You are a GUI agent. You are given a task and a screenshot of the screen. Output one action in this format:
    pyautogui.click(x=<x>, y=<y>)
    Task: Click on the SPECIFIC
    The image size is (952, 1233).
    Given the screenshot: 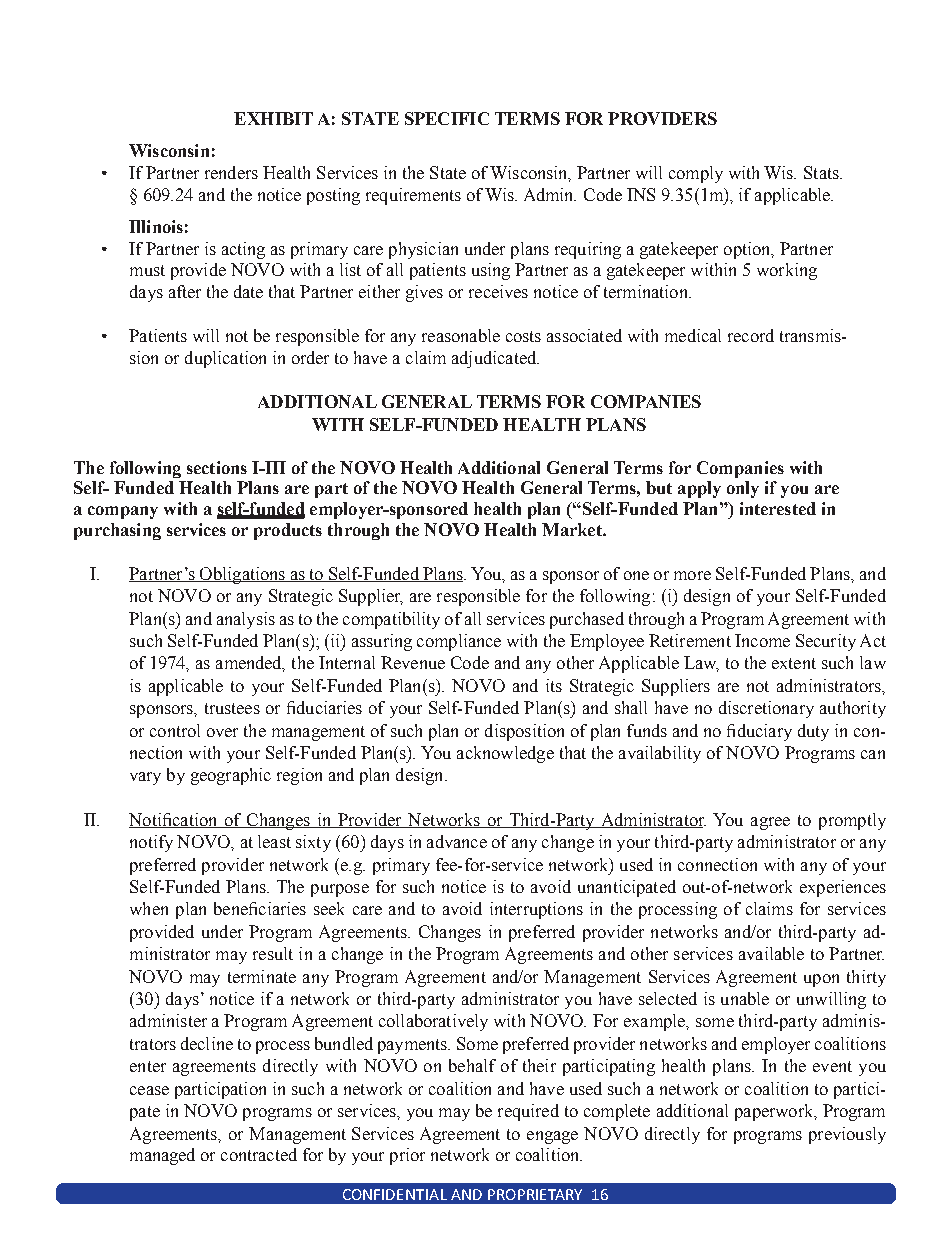 What is the action you would take?
    pyautogui.click(x=447, y=118)
